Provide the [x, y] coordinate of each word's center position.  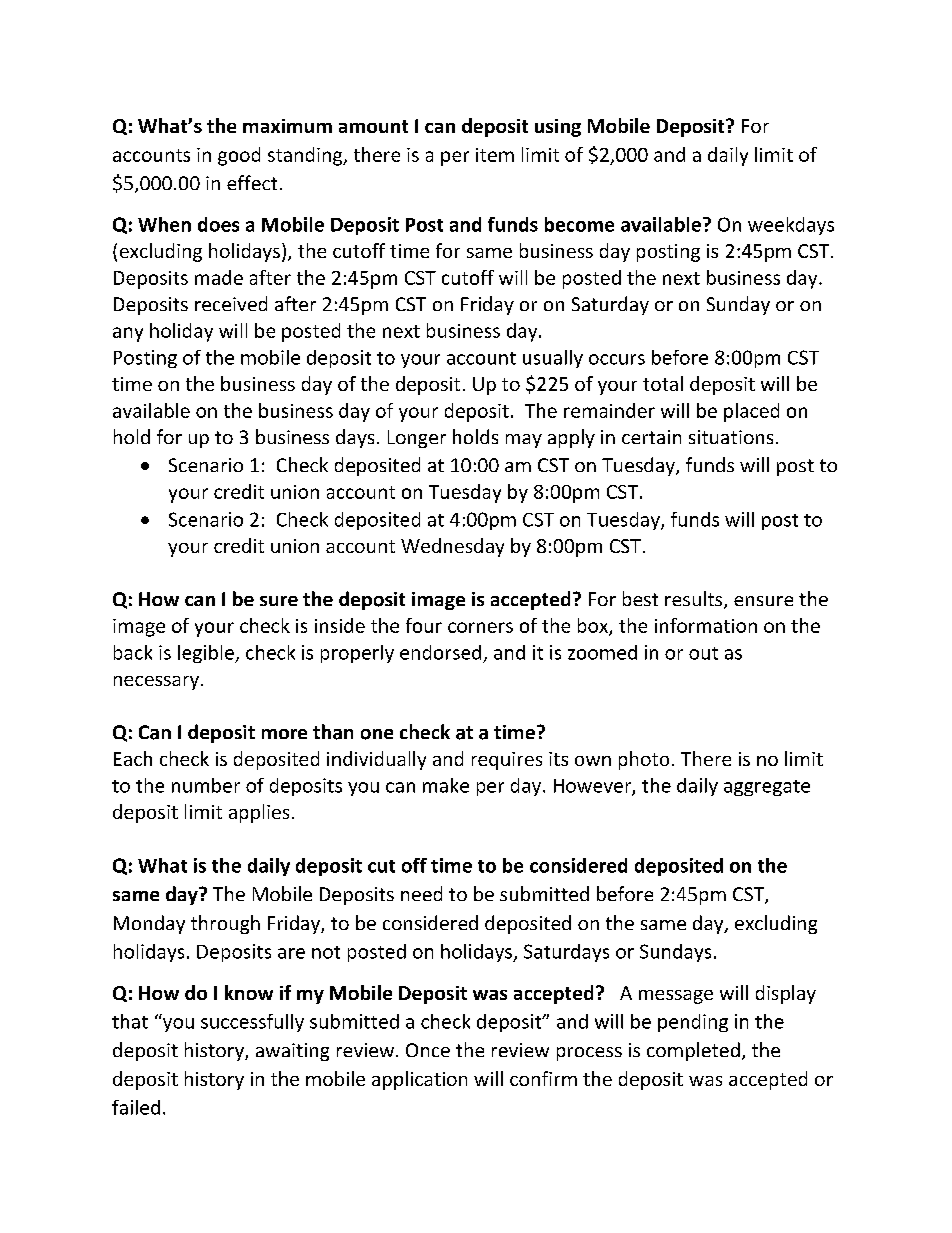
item [495, 155]
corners [480, 627]
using [558, 128]
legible [207, 654]
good [239, 156]
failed [136, 1107]
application [419, 1080]
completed [693, 1051]
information [706, 625]
